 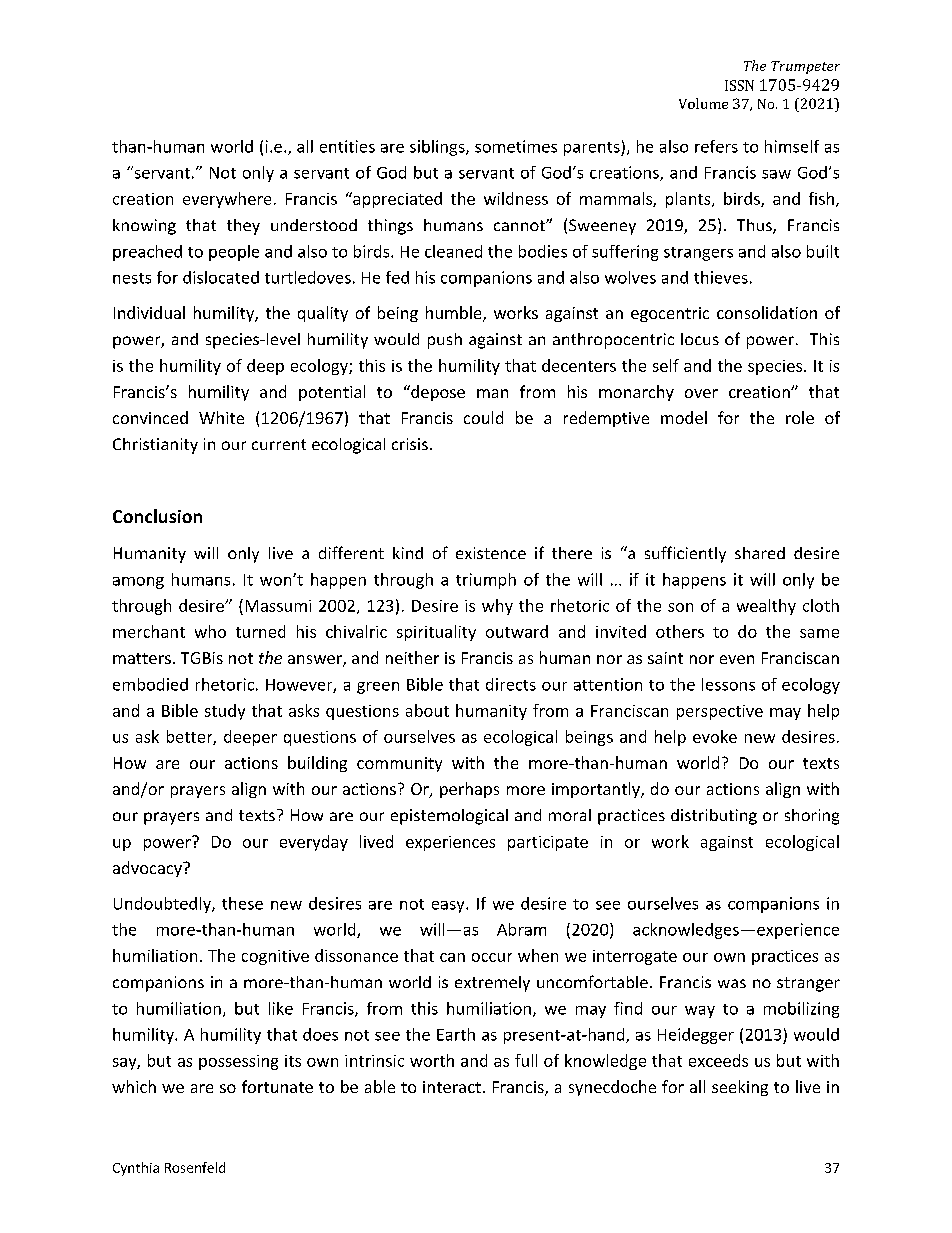 I want to click on ISSN, so click(x=739, y=85).
